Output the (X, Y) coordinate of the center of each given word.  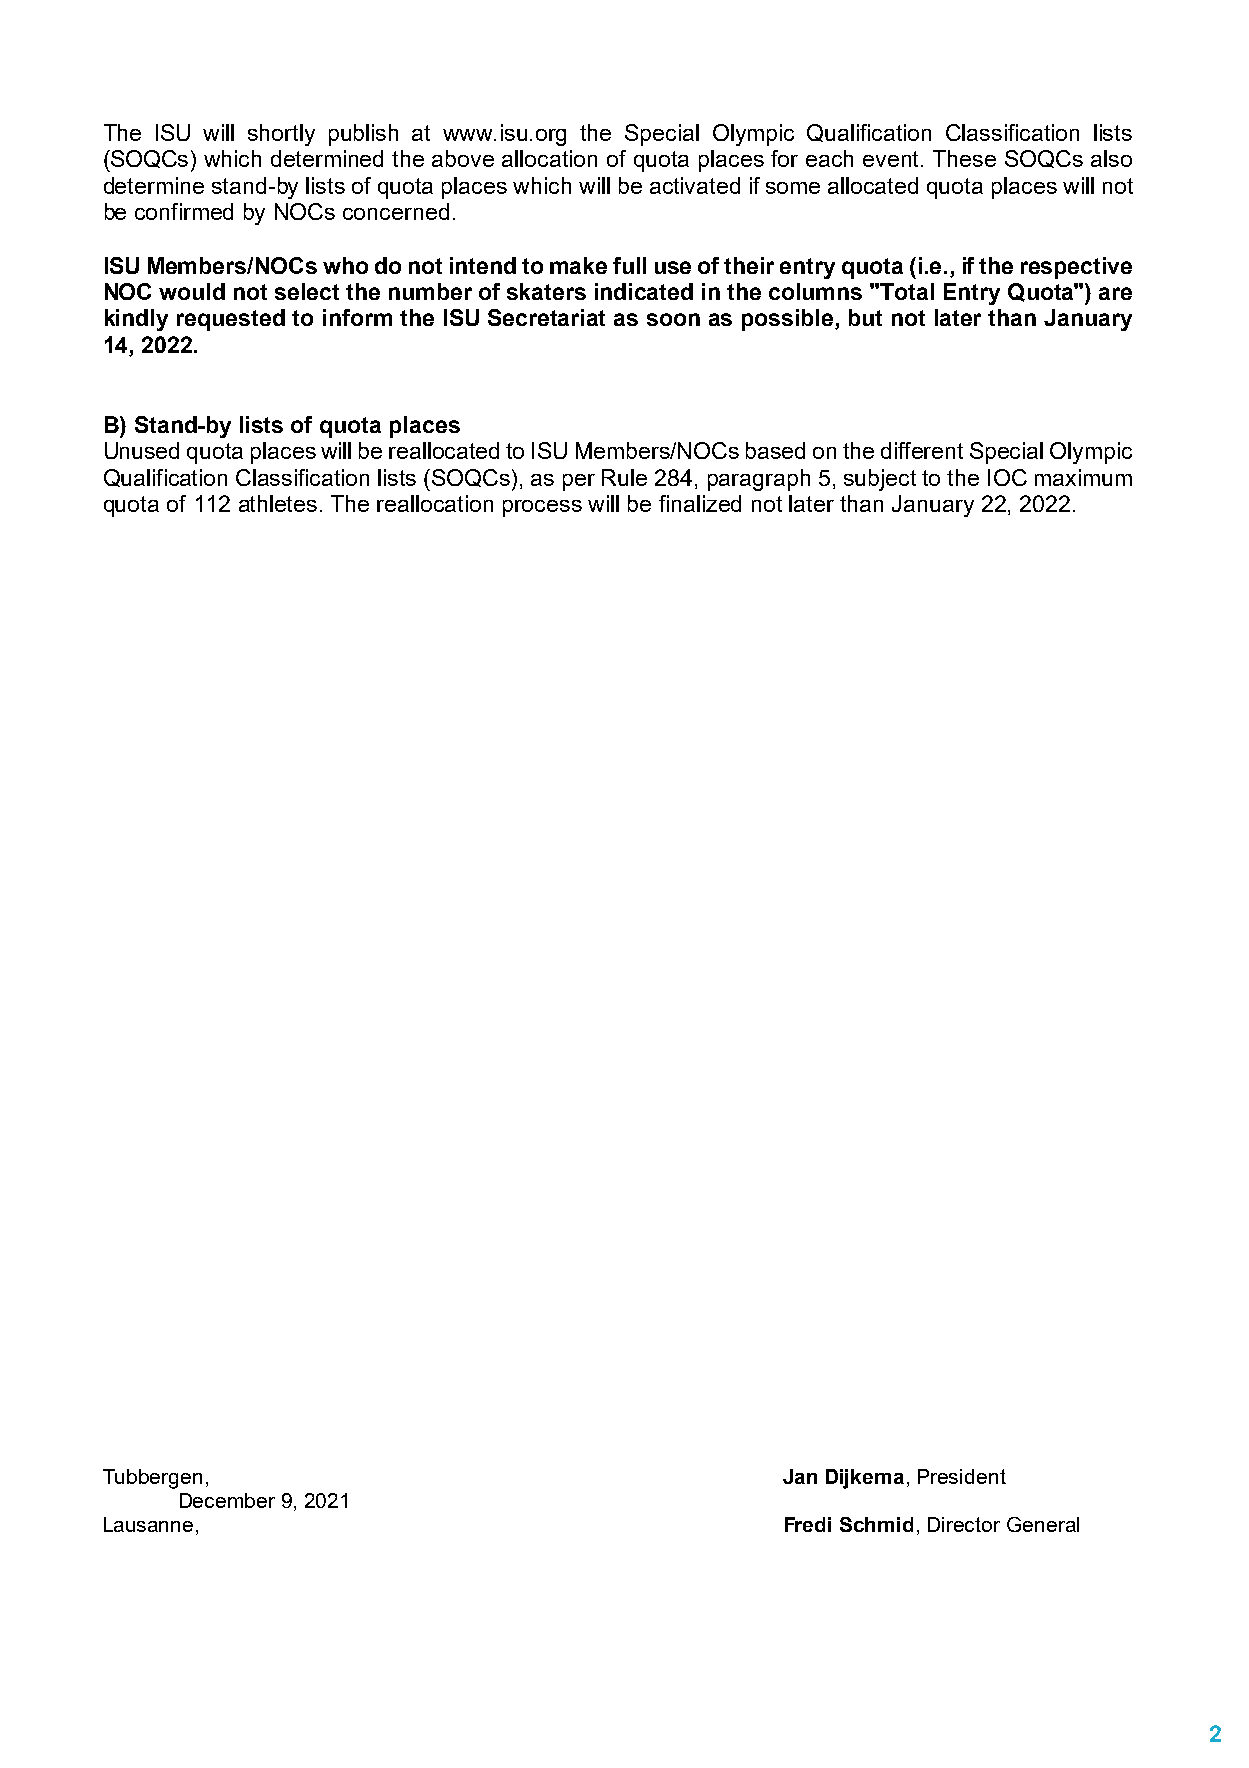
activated (695, 185)
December (227, 1500)
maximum (1083, 477)
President (962, 1476)
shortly (281, 135)
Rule (624, 477)
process (542, 508)
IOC (1007, 477)
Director (964, 1524)
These (964, 158)
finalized (700, 503)
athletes (278, 503)
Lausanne (148, 1524)
